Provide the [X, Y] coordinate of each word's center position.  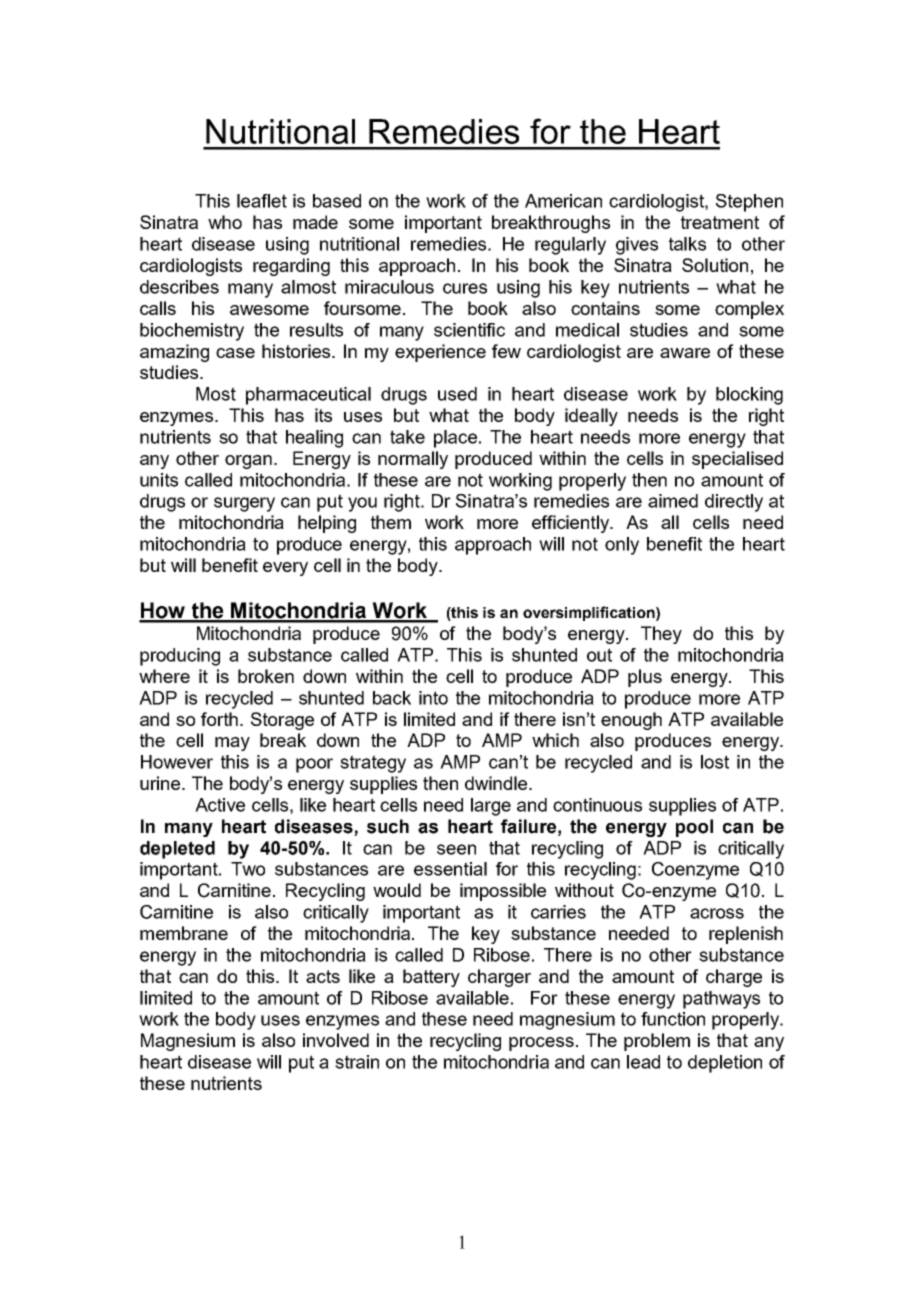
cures [465, 288]
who [225, 222]
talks [687, 244]
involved [336, 1040]
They [661, 635]
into [433, 698]
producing [180, 657]
